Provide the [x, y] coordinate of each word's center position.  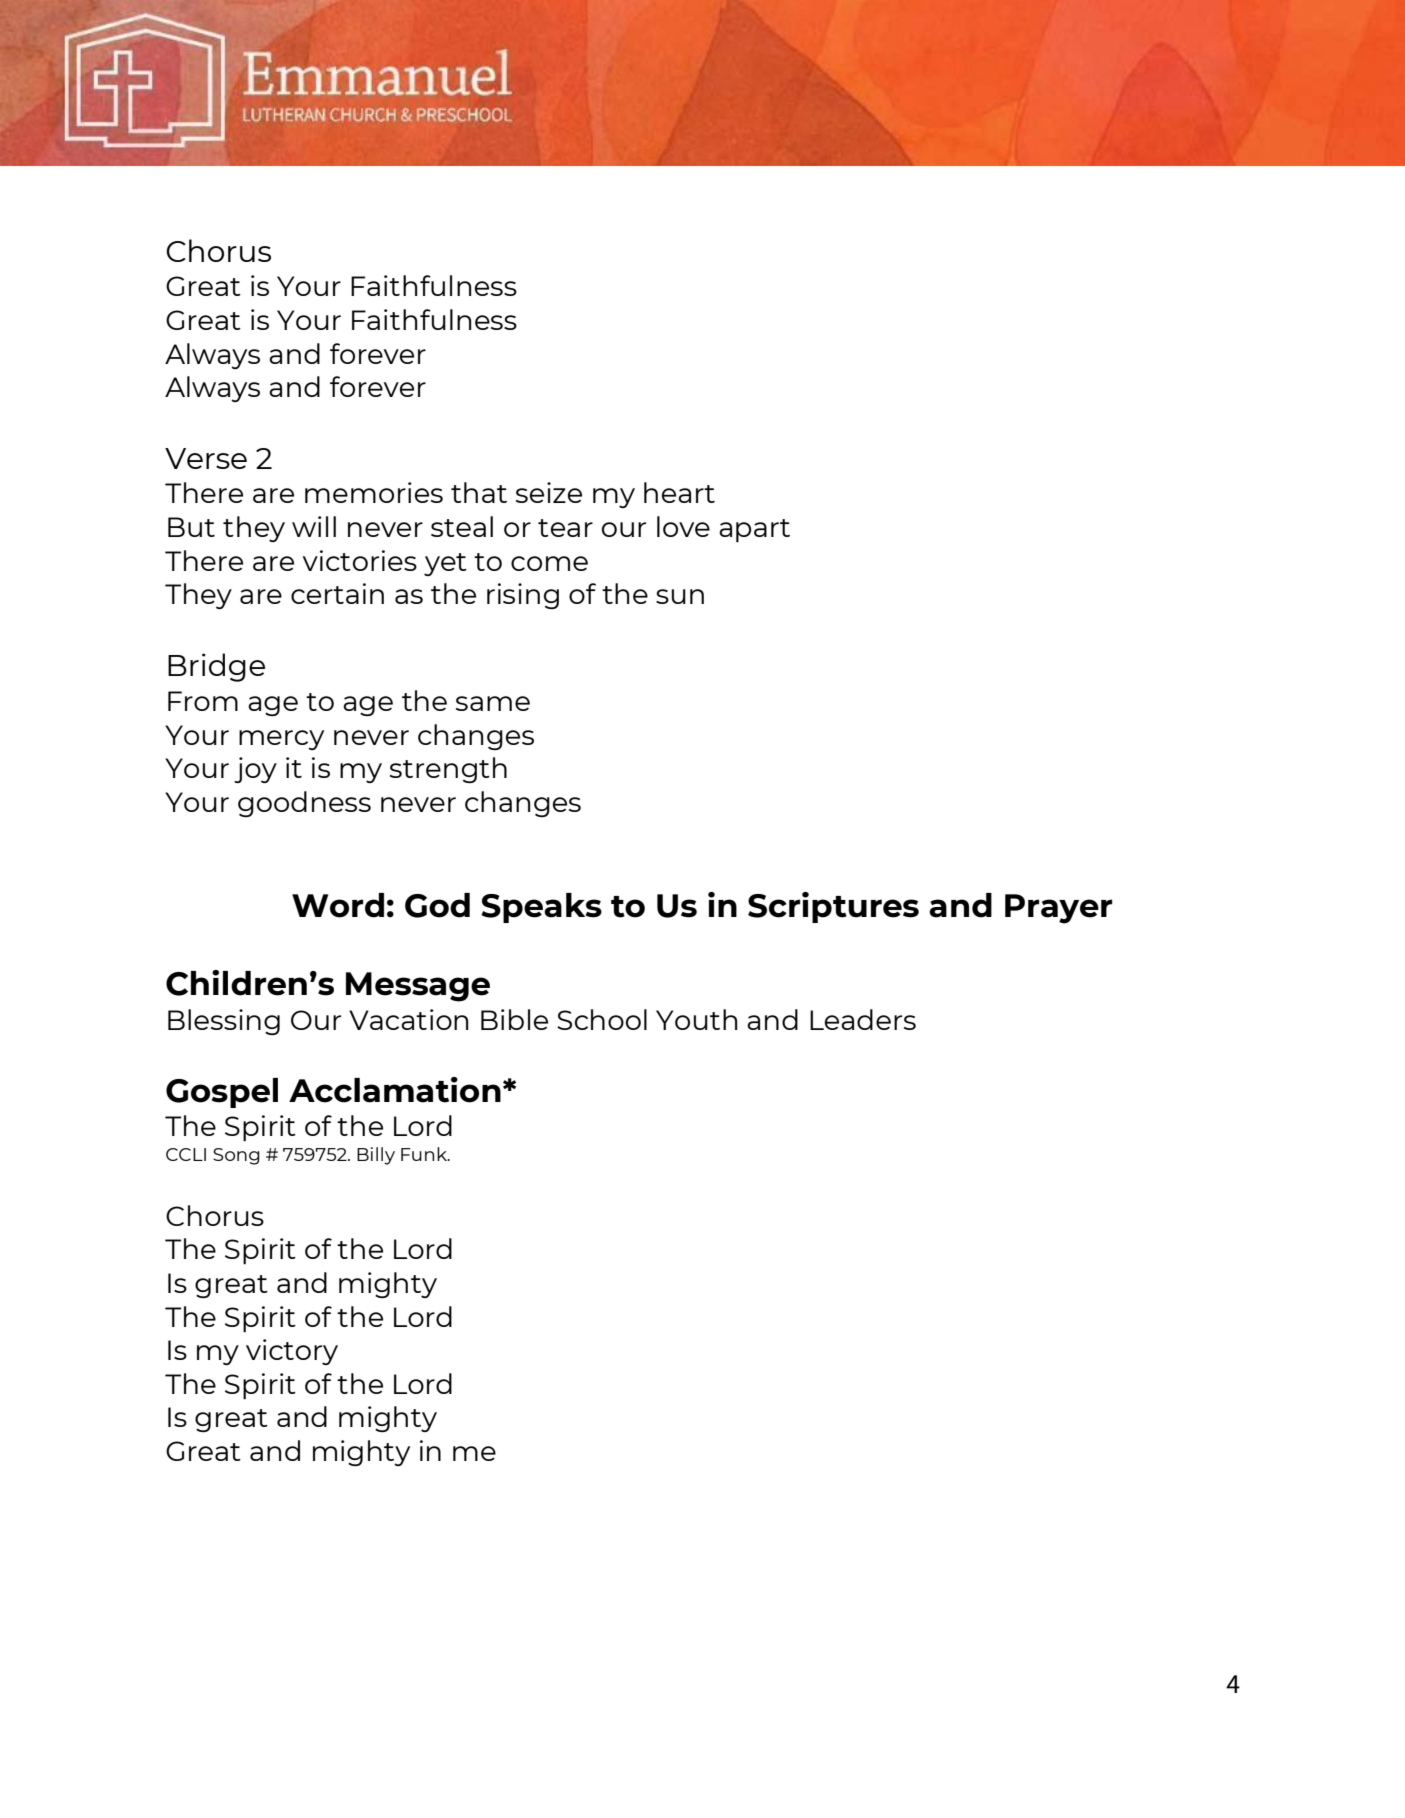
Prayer [1058, 909]
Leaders [863, 1019]
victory [292, 1352]
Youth [696, 1019]
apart [754, 531]
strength [448, 770]
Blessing [224, 1022]
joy [255, 770]
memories [374, 492]
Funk [425, 1154]
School [602, 1019]
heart [679, 492]
